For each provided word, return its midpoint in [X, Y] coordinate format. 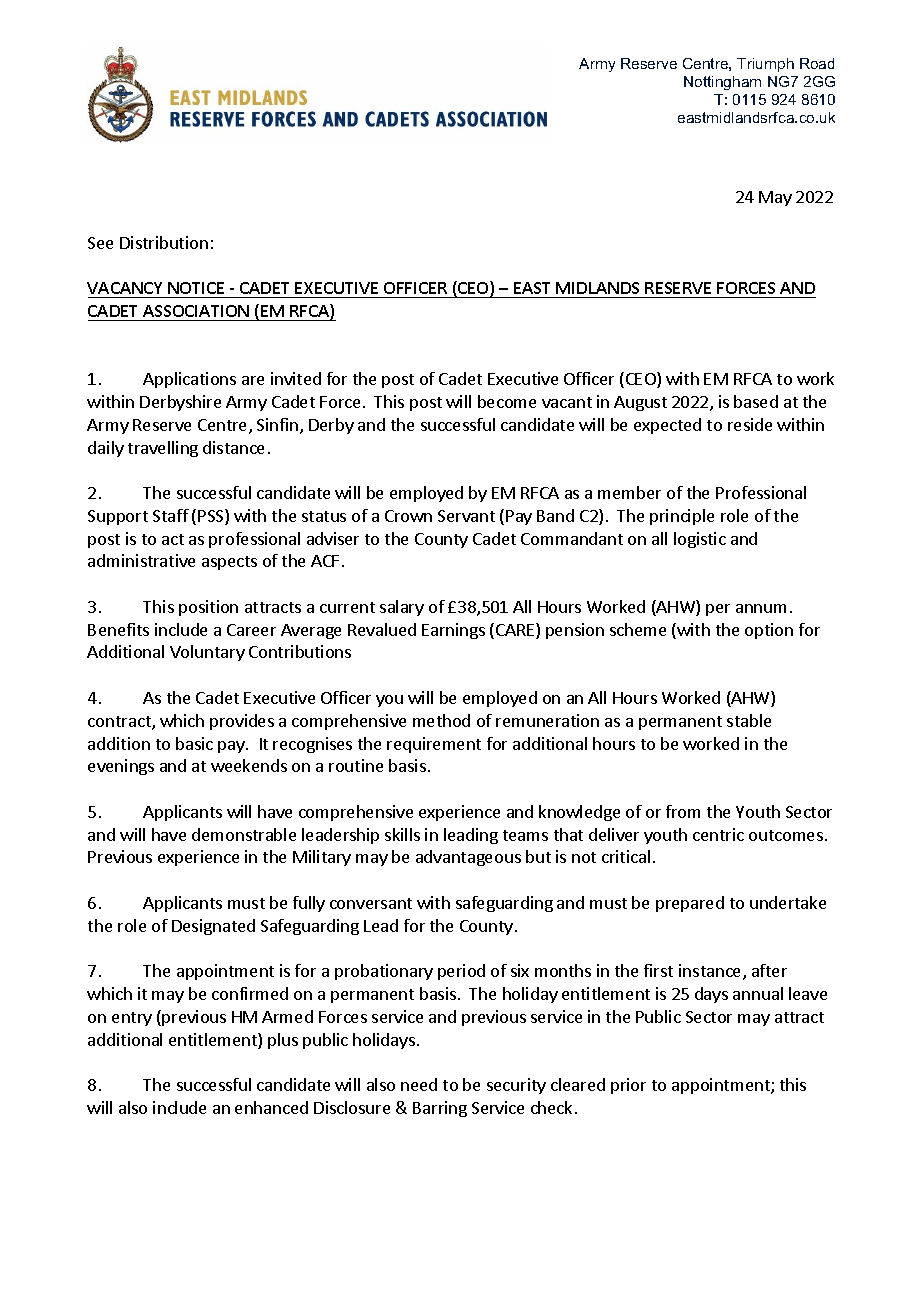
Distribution [164, 242]
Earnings [453, 631]
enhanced [271, 1107]
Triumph [765, 65]
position [208, 608]
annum [761, 608]
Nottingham [722, 83]
